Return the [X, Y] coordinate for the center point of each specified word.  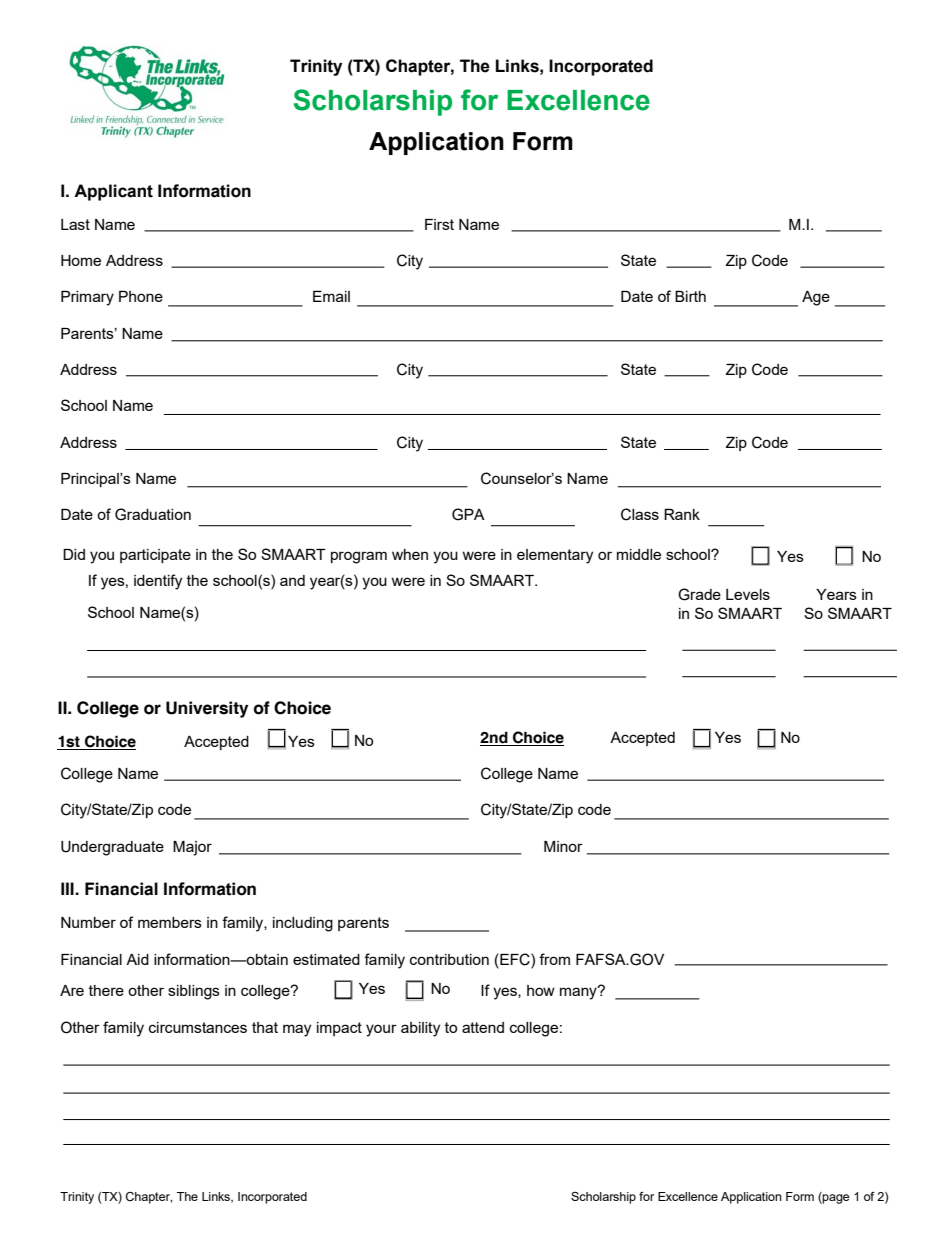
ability [420, 1029]
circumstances [198, 1027]
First [439, 224]
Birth [690, 296]
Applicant [113, 192]
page [835, 1198]
